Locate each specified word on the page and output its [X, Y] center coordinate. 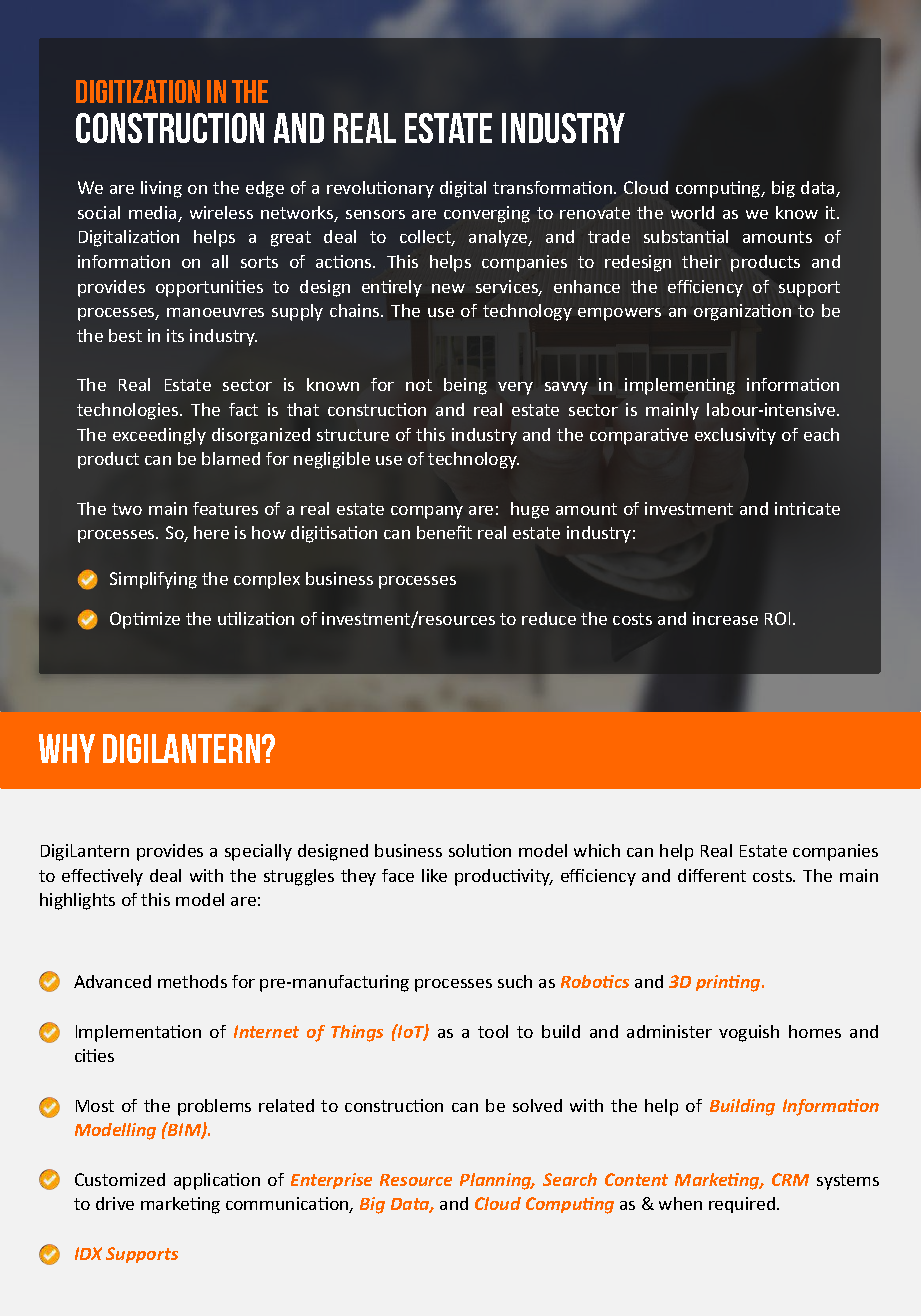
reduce [549, 618]
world [692, 212]
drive [115, 1203]
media [154, 214]
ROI [777, 618]
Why [67, 748]
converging [487, 214]
